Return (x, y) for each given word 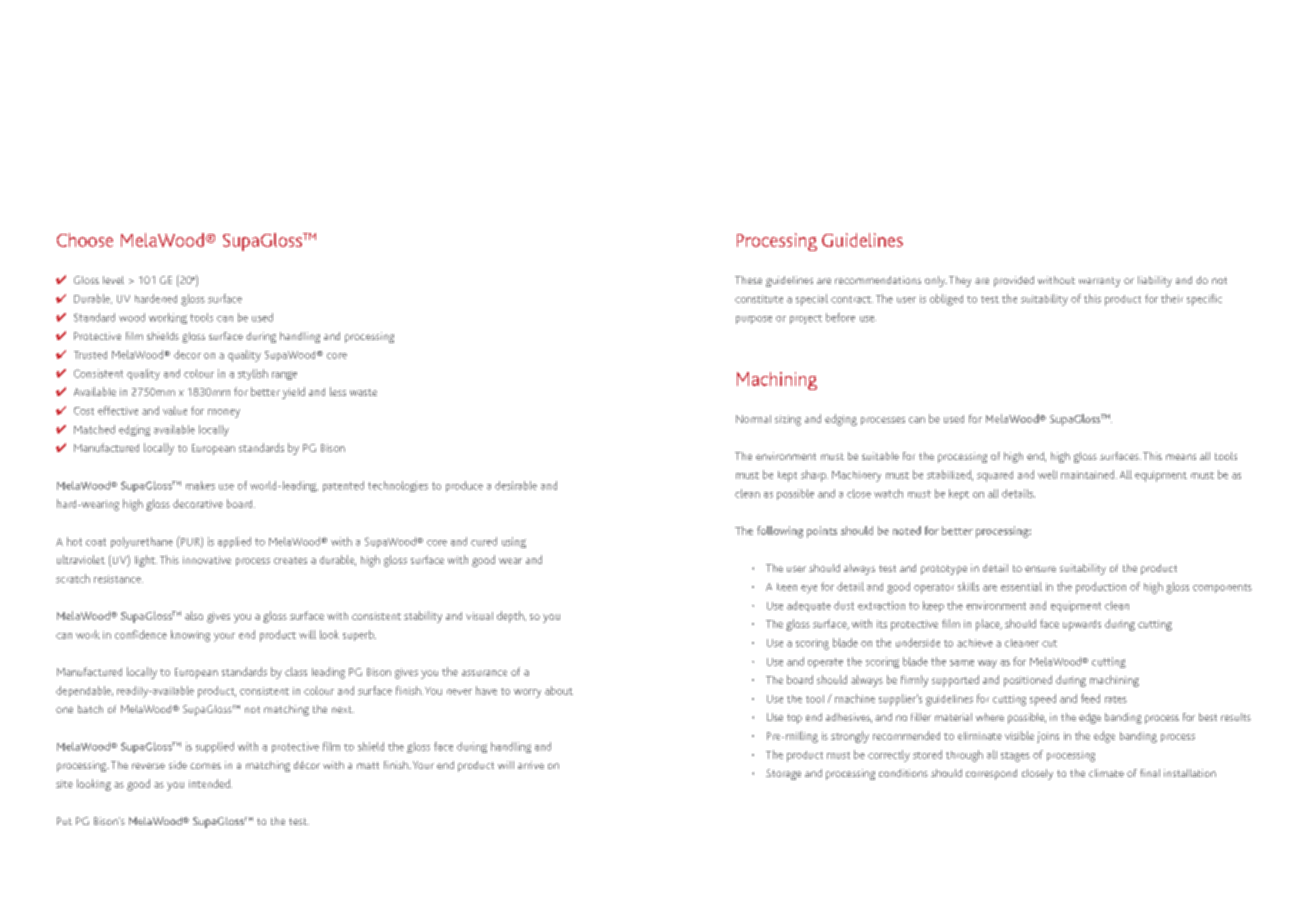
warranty (1099, 282)
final (1150, 773)
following (780, 532)
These (748, 280)
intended (210, 783)
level (113, 280)
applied (234, 542)
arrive (531, 765)
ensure (1040, 569)
